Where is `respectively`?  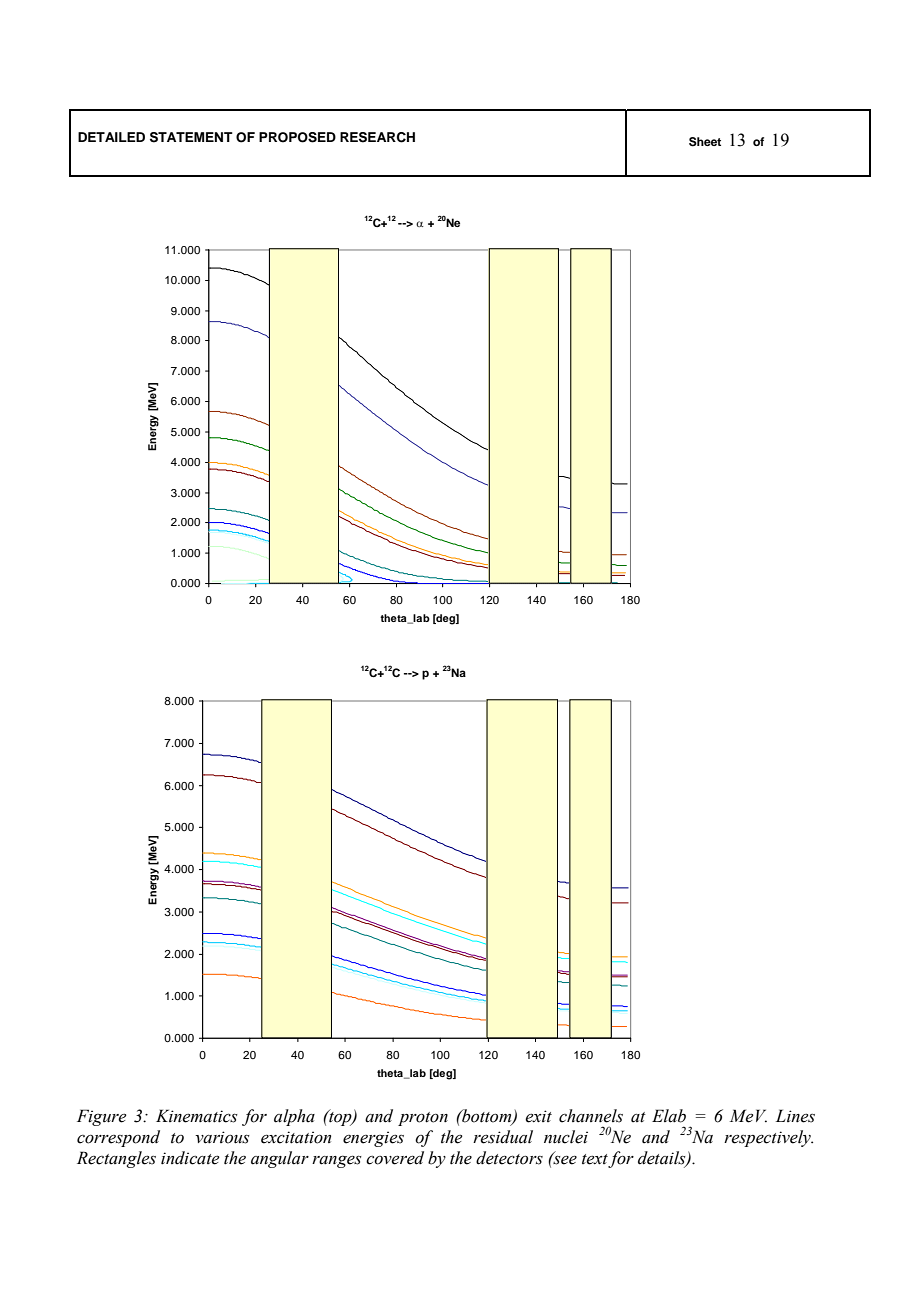
respectively is located at coordinates (768, 1138).
